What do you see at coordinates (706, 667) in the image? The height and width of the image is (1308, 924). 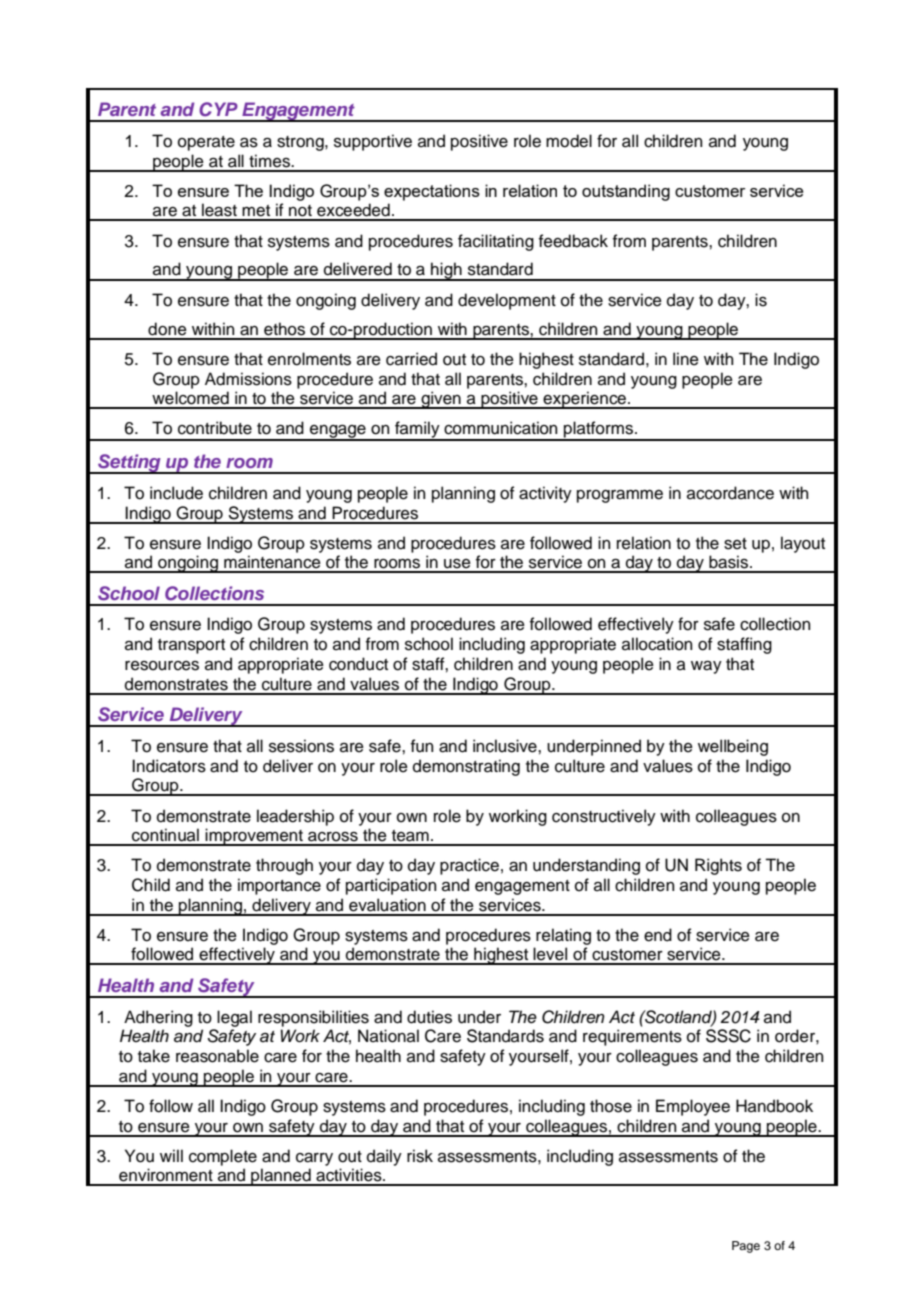 I see `way` at bounding box center [706, 667].
